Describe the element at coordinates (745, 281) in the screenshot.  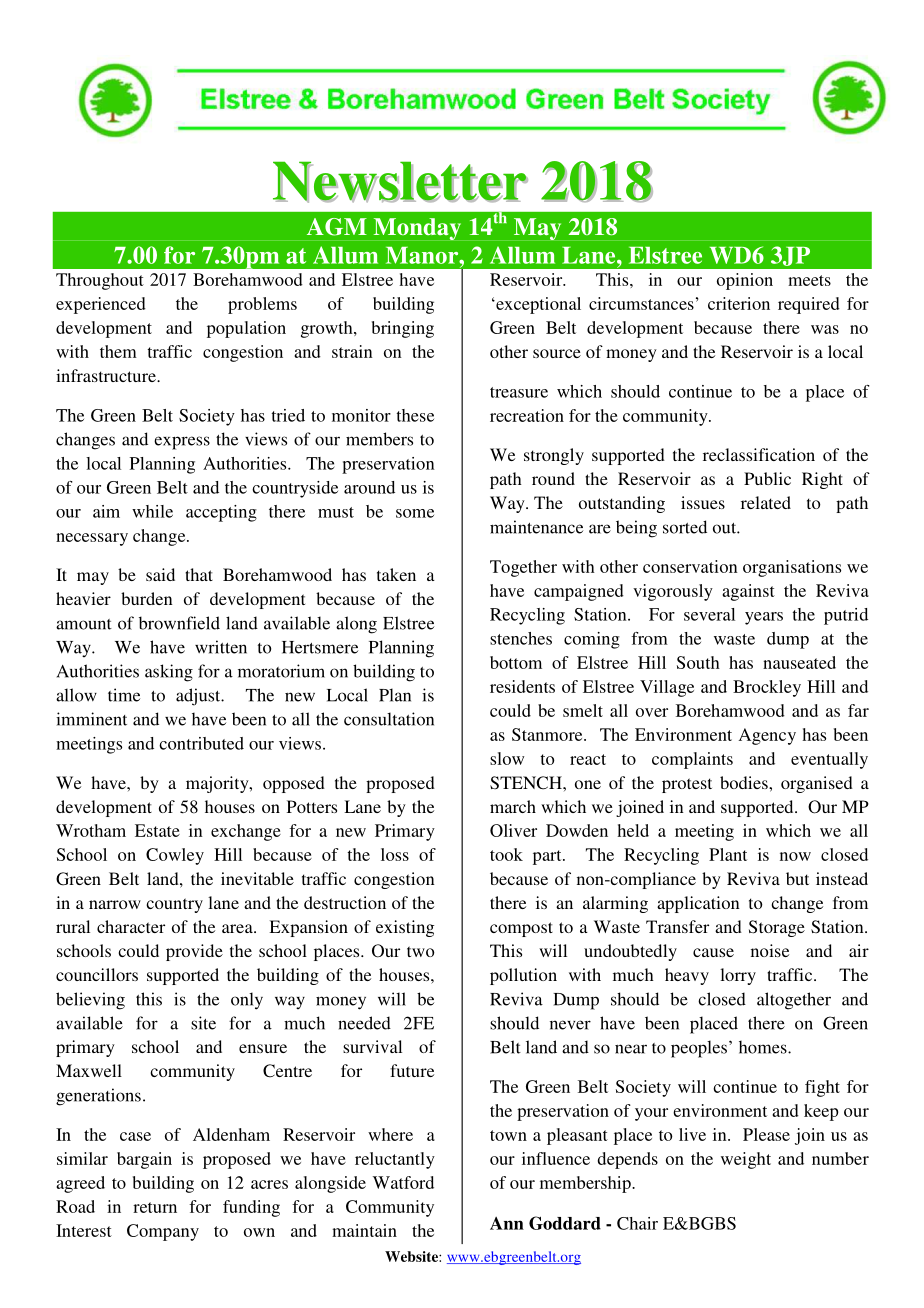
I see `opinion` at that location.
